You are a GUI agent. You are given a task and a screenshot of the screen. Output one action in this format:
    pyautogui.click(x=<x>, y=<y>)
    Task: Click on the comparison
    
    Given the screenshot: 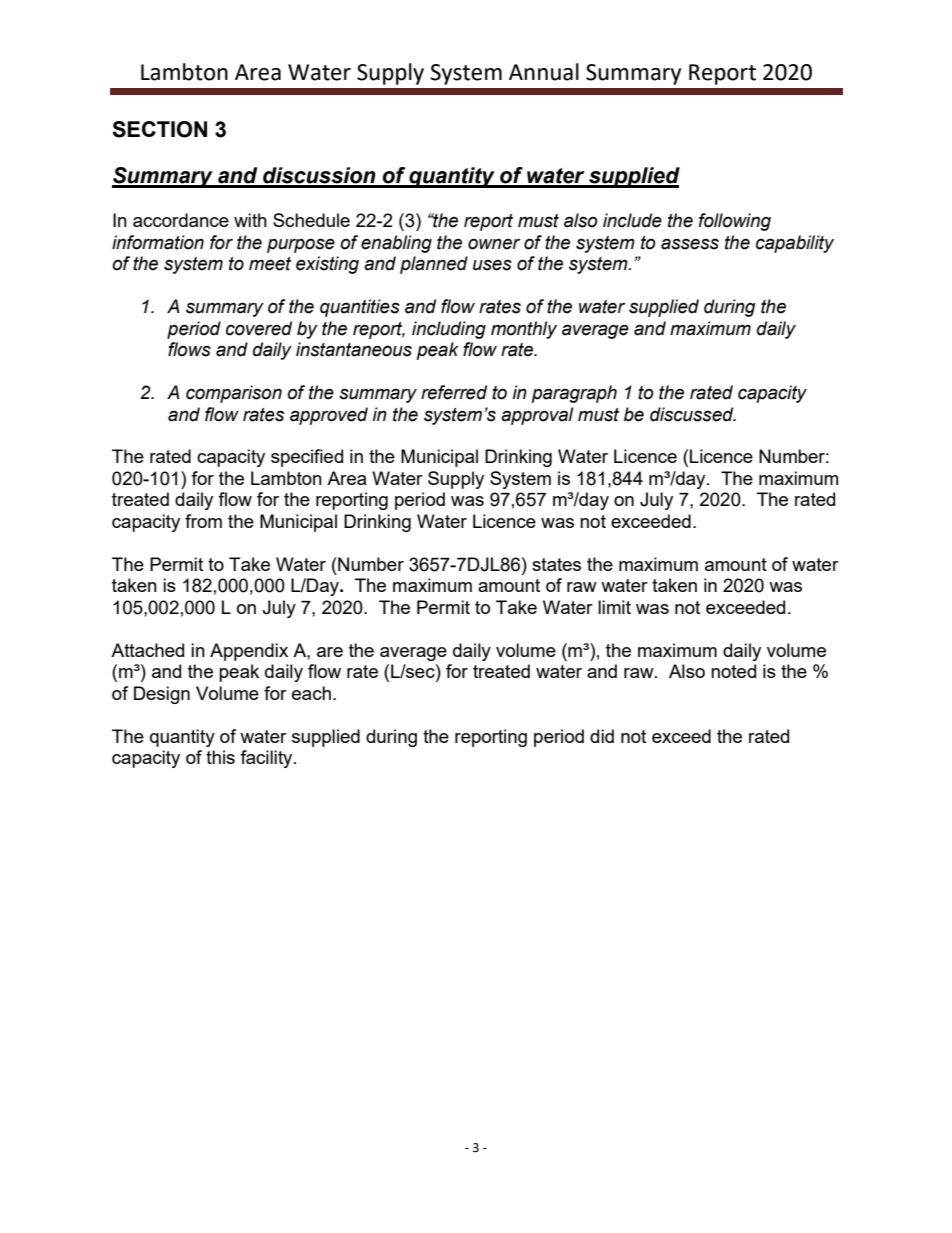 What is the action you would take?
    pyautogui.click(x=234, y=394)
